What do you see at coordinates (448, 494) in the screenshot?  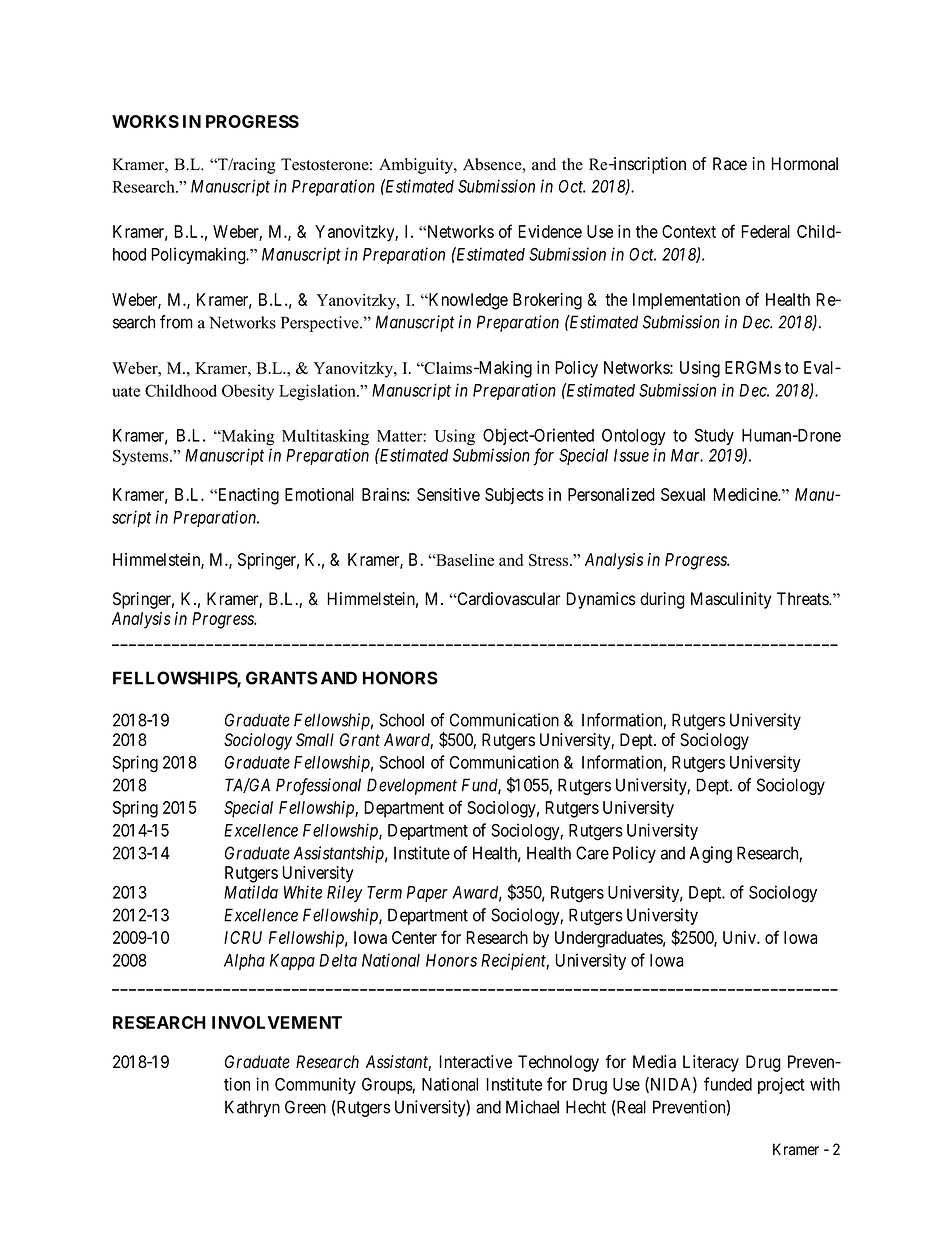 I see `Sensitive` at bounding box center [448, 494].
